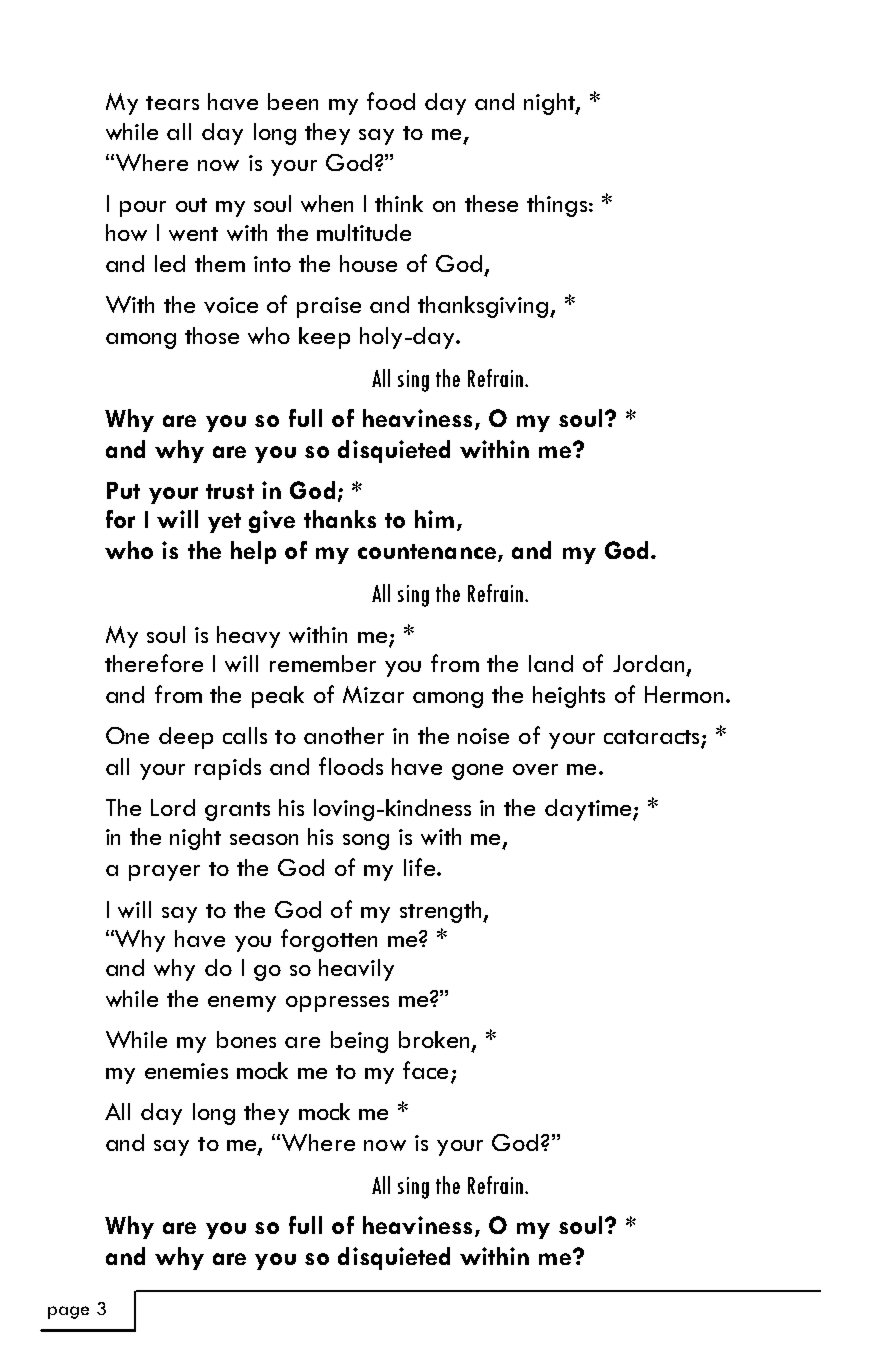 Image resolution: width=887 pixels, height=1372 pixels. What do you see at coordinates (391, 101) in the screenshot?
I see `food` at bounding box center [391, 101].
